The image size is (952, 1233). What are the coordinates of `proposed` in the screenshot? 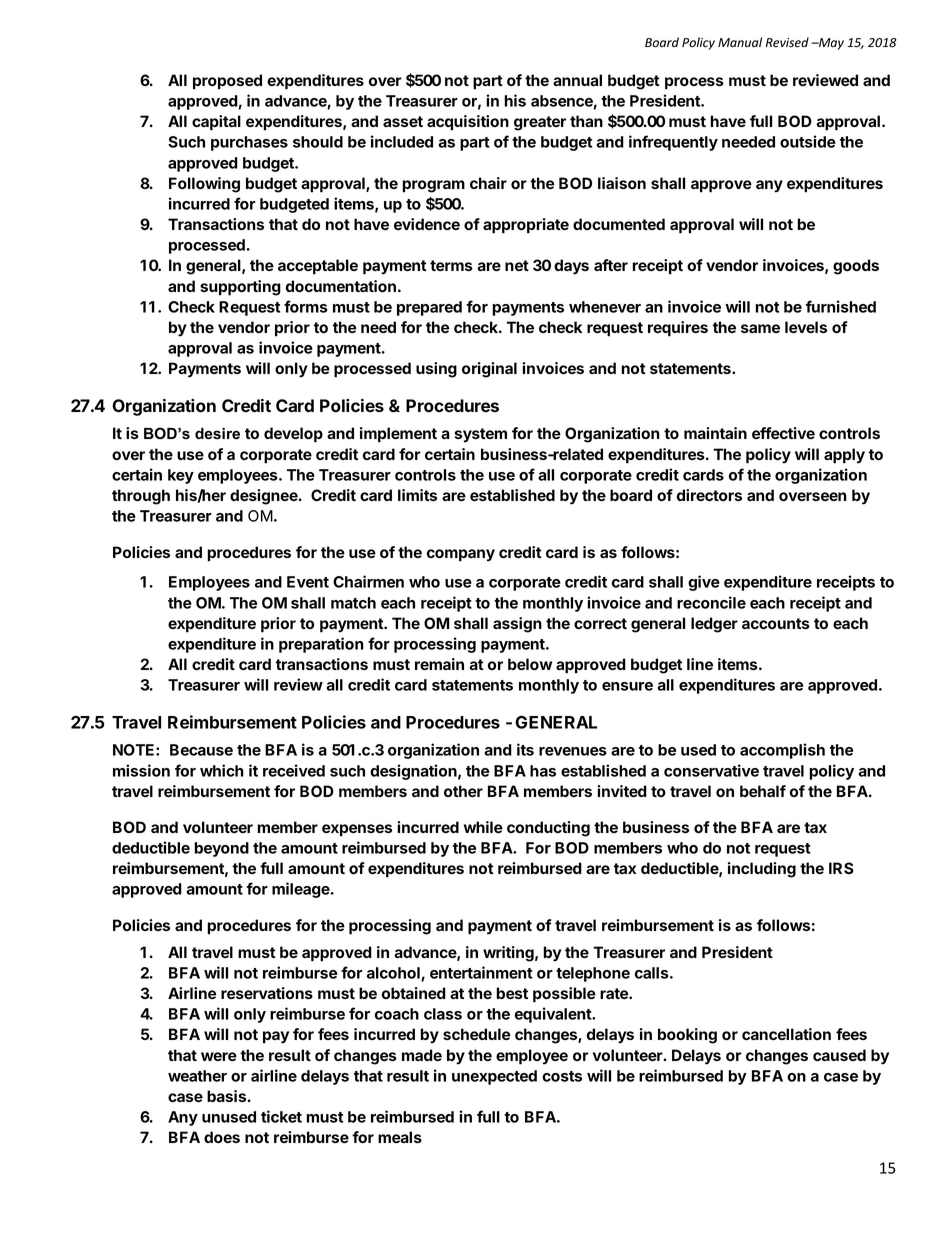 It's located at (227, 82).
